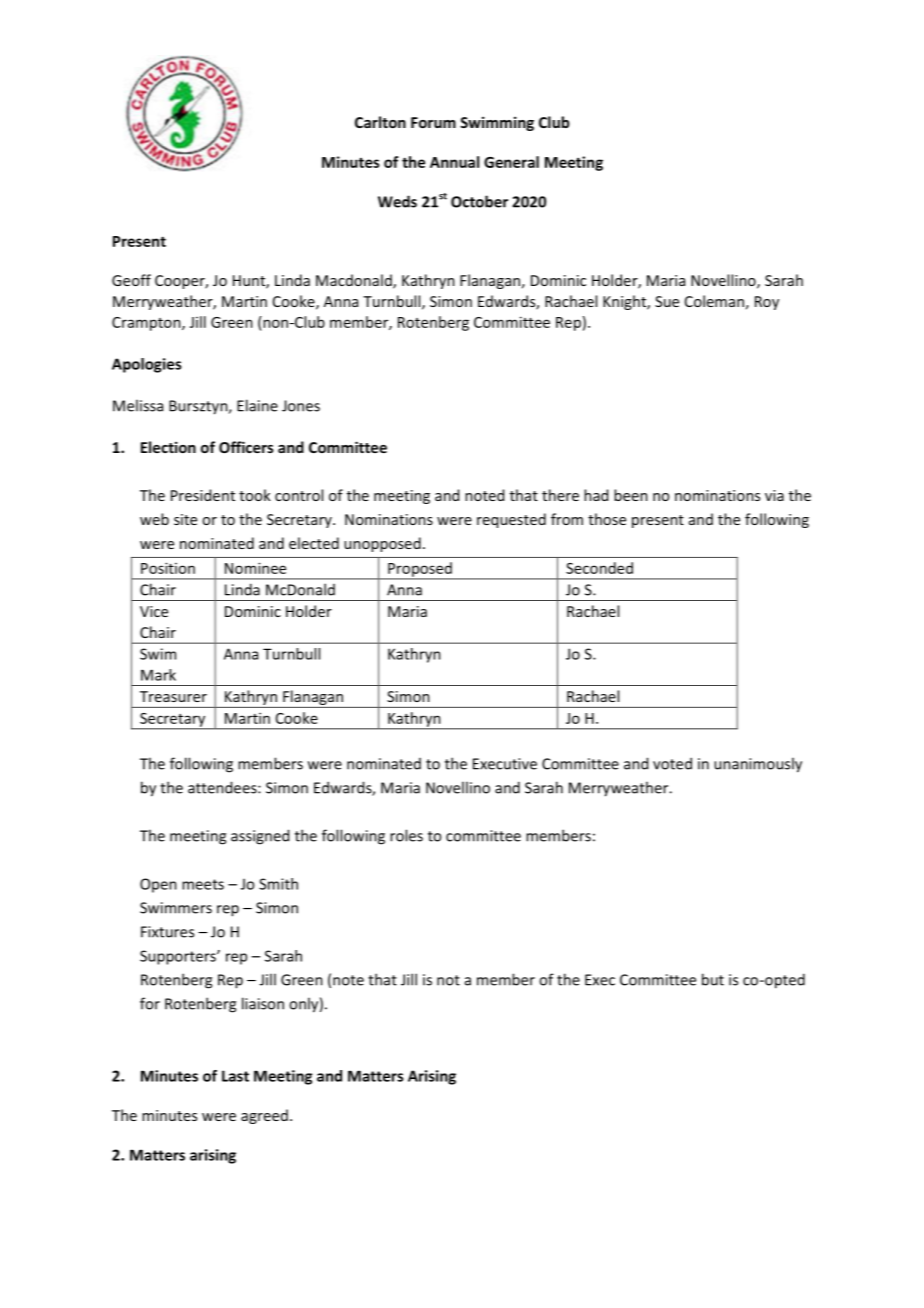  What do you see at coordinates (631, 495) in the screenshot?
I see `been` at bounding box center [631, 495].
